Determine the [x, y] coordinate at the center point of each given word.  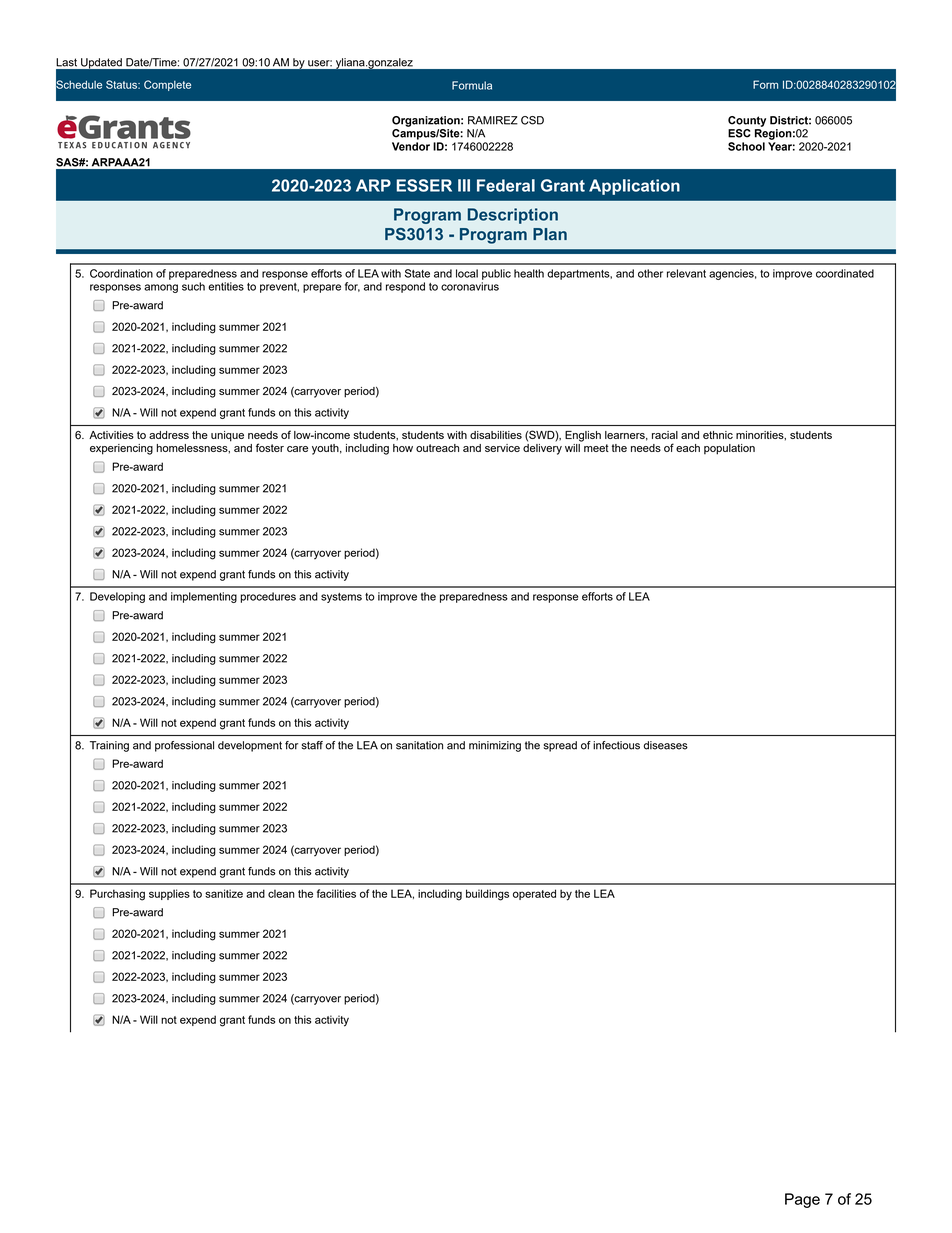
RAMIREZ [493, 120]
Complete [167, 85]
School [746, 146]
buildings [487, 895]
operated [534, 894]
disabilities [496, 435]
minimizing [495, 746]
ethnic [718, 435]
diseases [666, 745]
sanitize [224, 893]
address [169, 435]
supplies [169, 894]
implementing [204, 597]
